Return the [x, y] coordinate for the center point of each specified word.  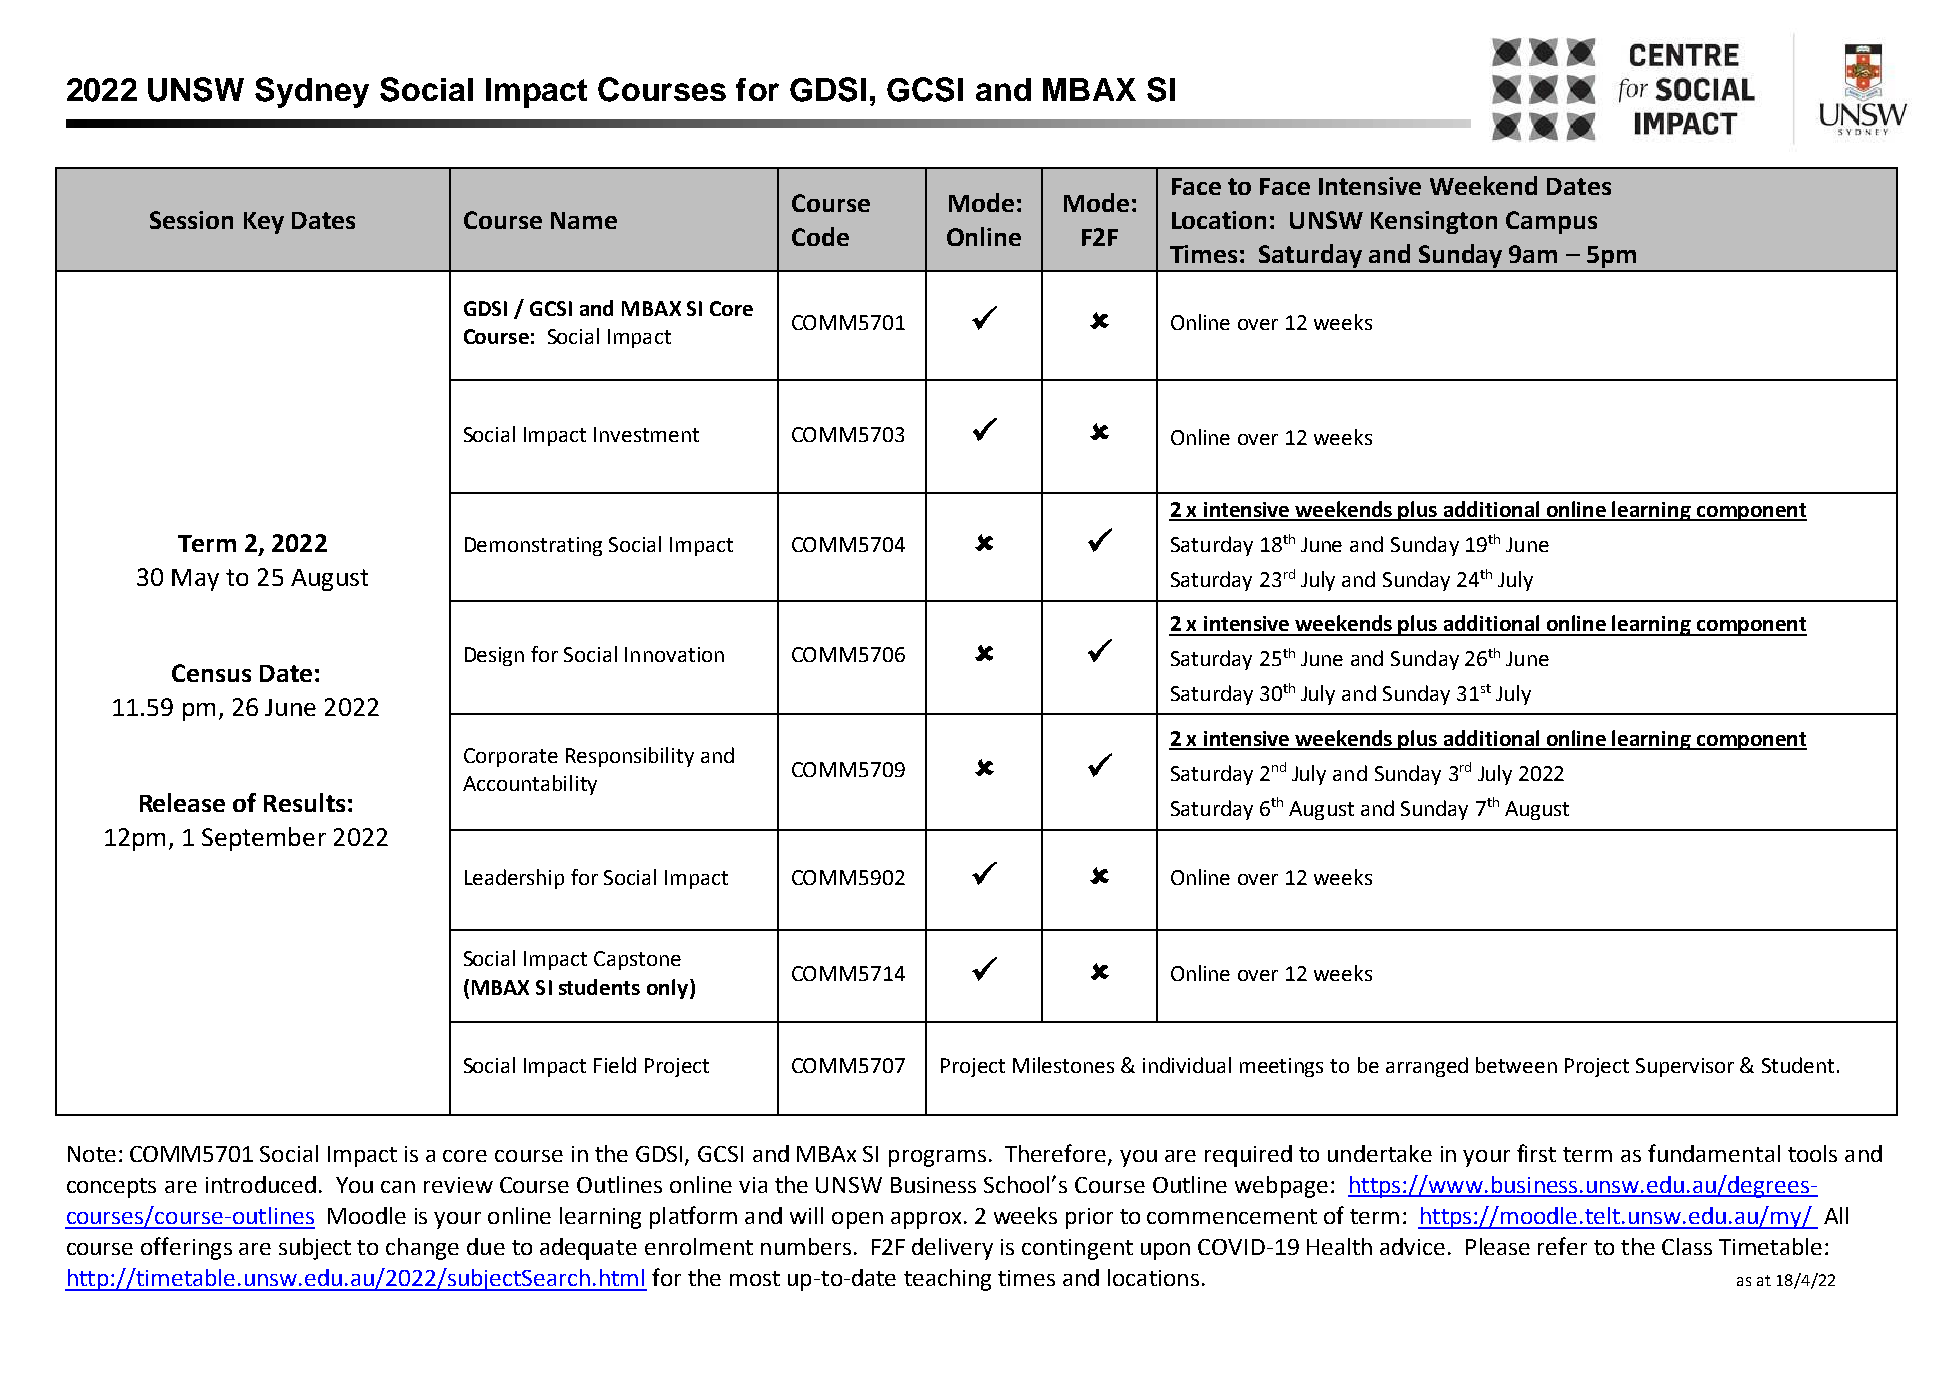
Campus [1551, 222]
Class [1687, 1246]
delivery [952, 1249]
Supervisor [1685, 1067]
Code [820, 236]
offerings [186, 1248]
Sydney [312, 92]
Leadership [514, 879]
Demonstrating [533, 546]
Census [211, 673]
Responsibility [630, 757]
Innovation [674, 654]
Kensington [1434, 222]
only [669, 989]
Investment [646, 434]
